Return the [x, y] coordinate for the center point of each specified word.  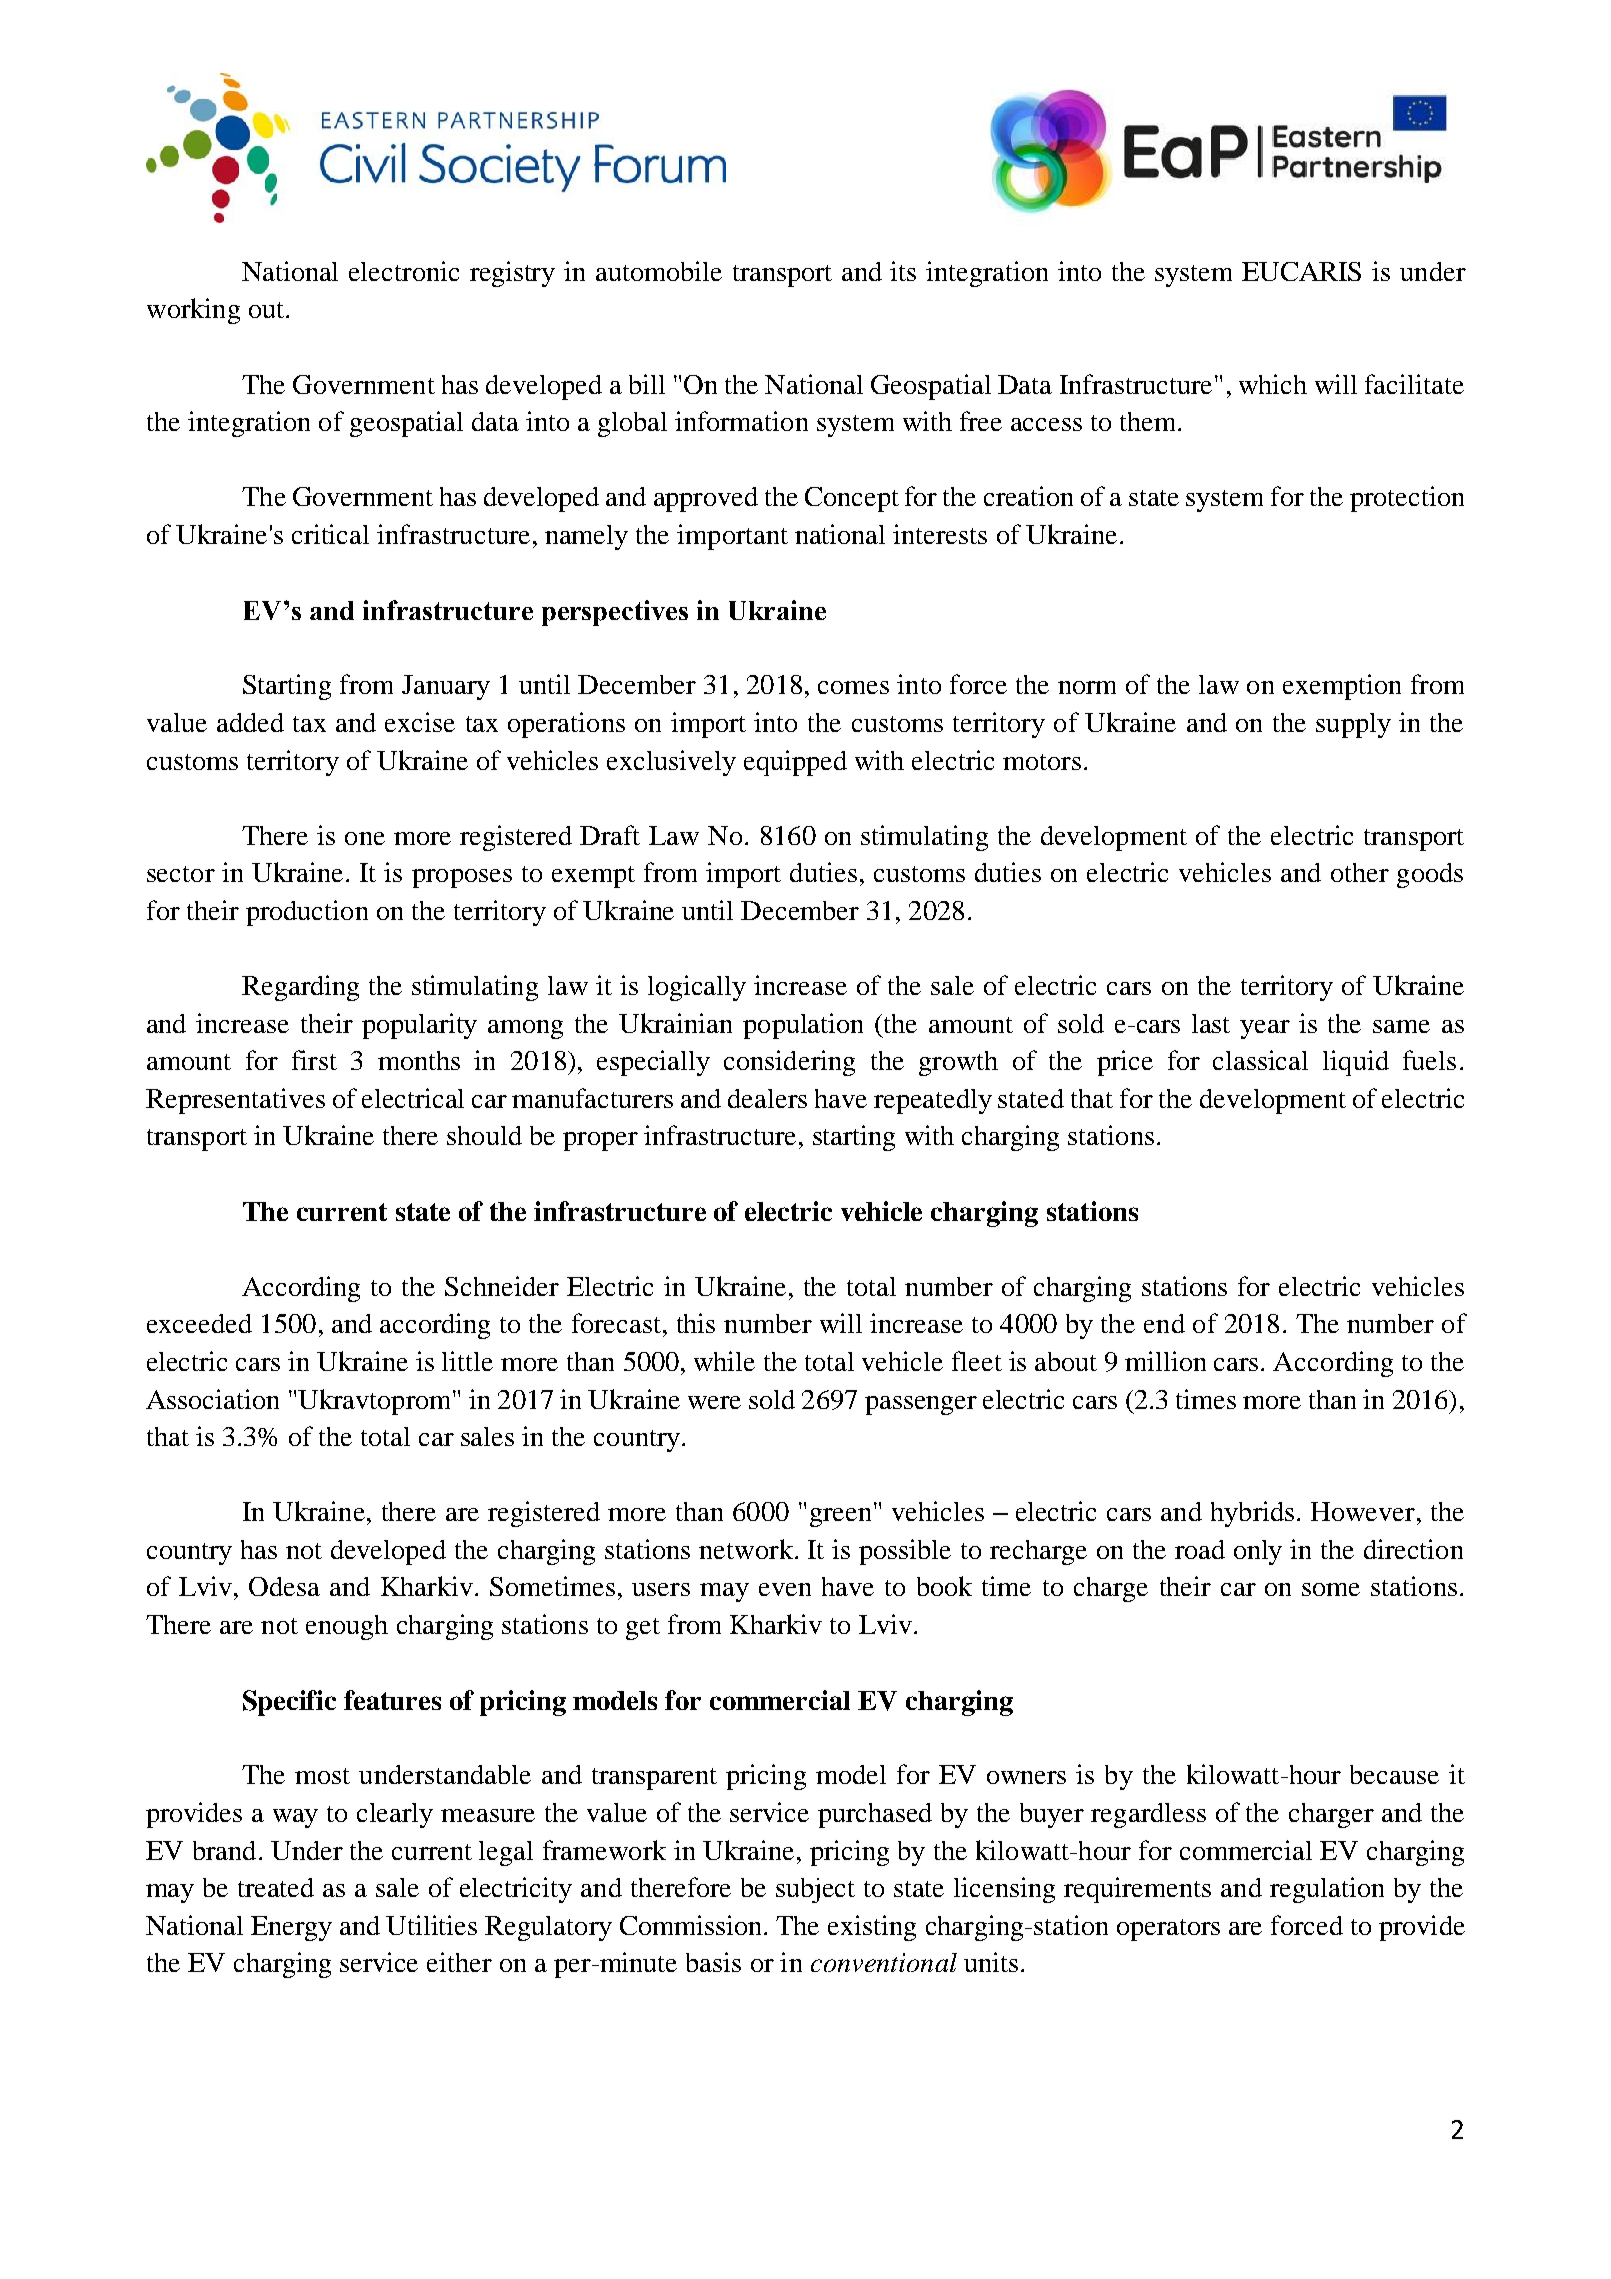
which [1273, 384]
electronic [404, 271]
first [314, 1060]
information [741, 421]
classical [1260, 1060]
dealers [767, 1098]
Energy [291, 1928]
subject [815, 1890]
